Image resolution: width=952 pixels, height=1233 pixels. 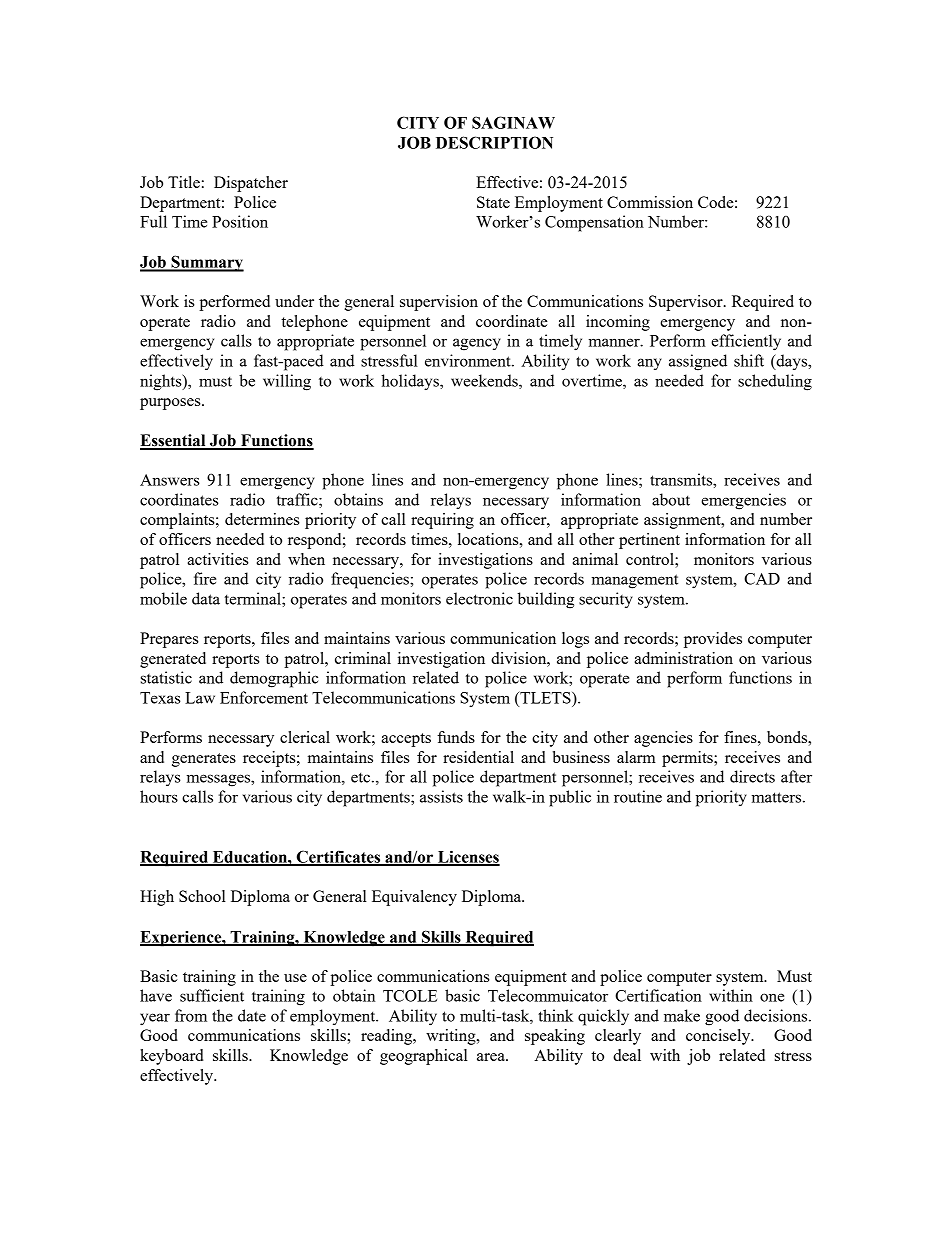 I want to click on School, so click(x=202, y=896).
